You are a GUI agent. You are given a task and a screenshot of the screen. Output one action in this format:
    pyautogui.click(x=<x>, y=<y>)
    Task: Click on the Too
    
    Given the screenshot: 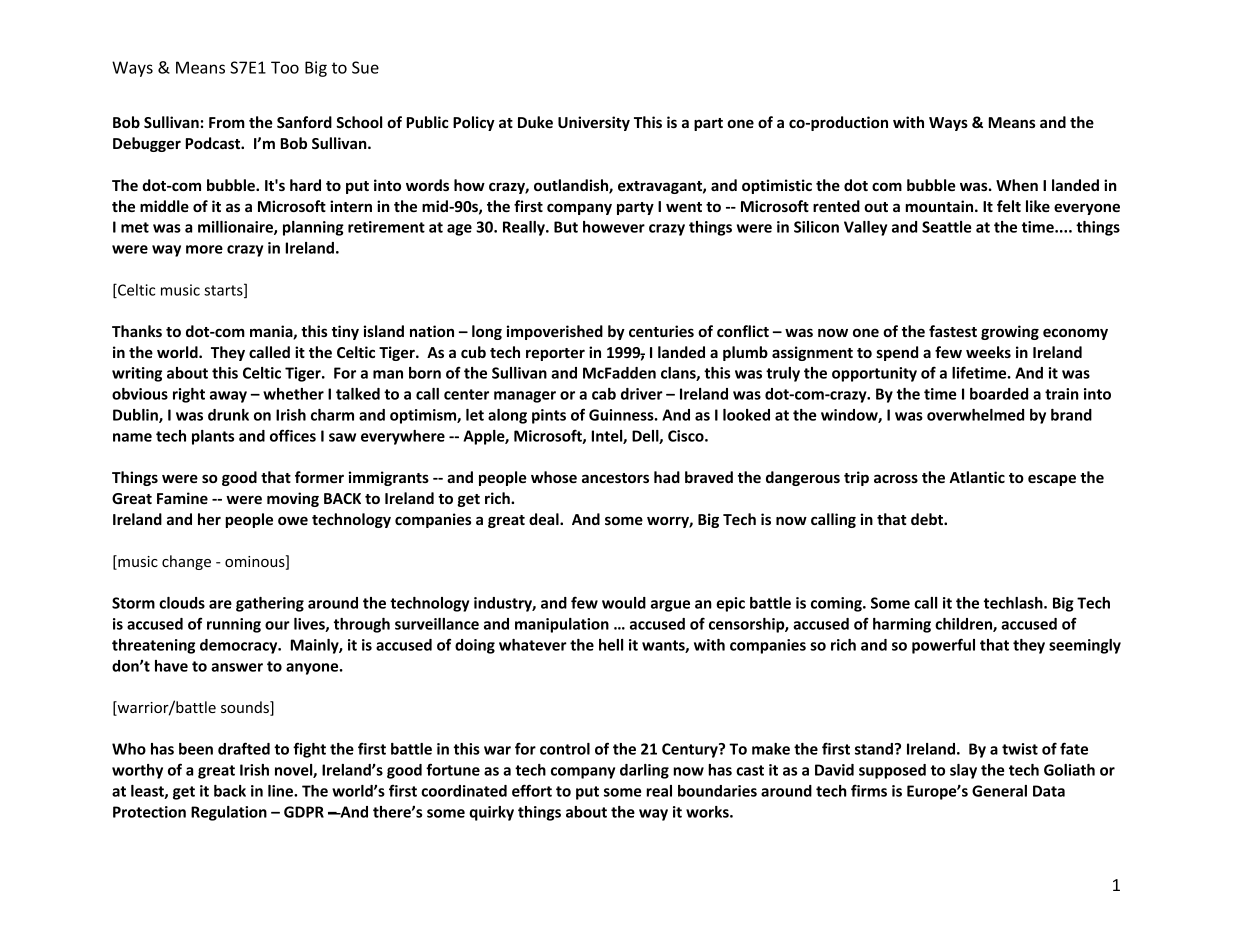 What is the action you would take?
    pyautogui.click(x=285, y=67)
